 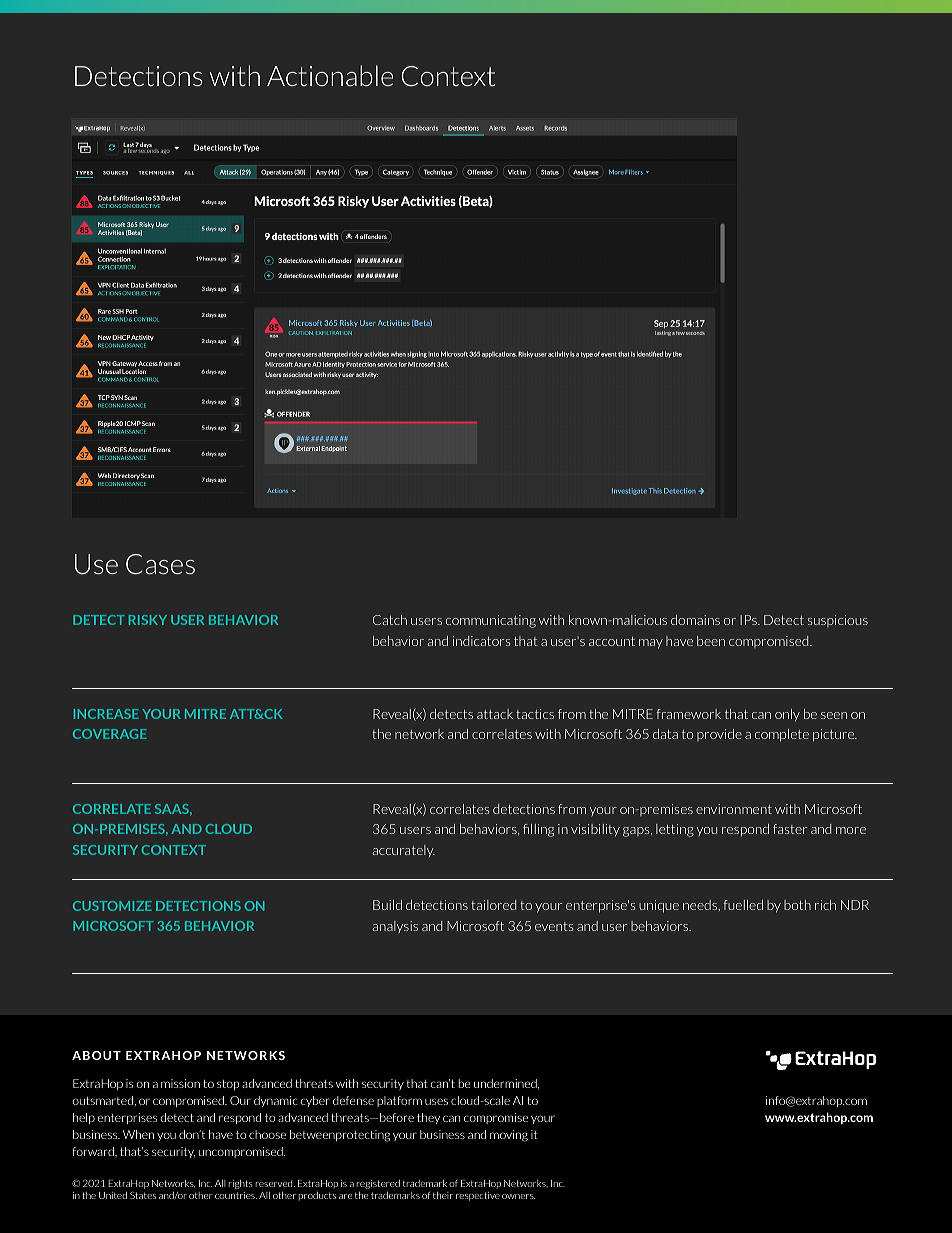 What do you see at coordinates (481, 641) in the screenshot?
I see `indicators` at bounding box center [481, 641].
